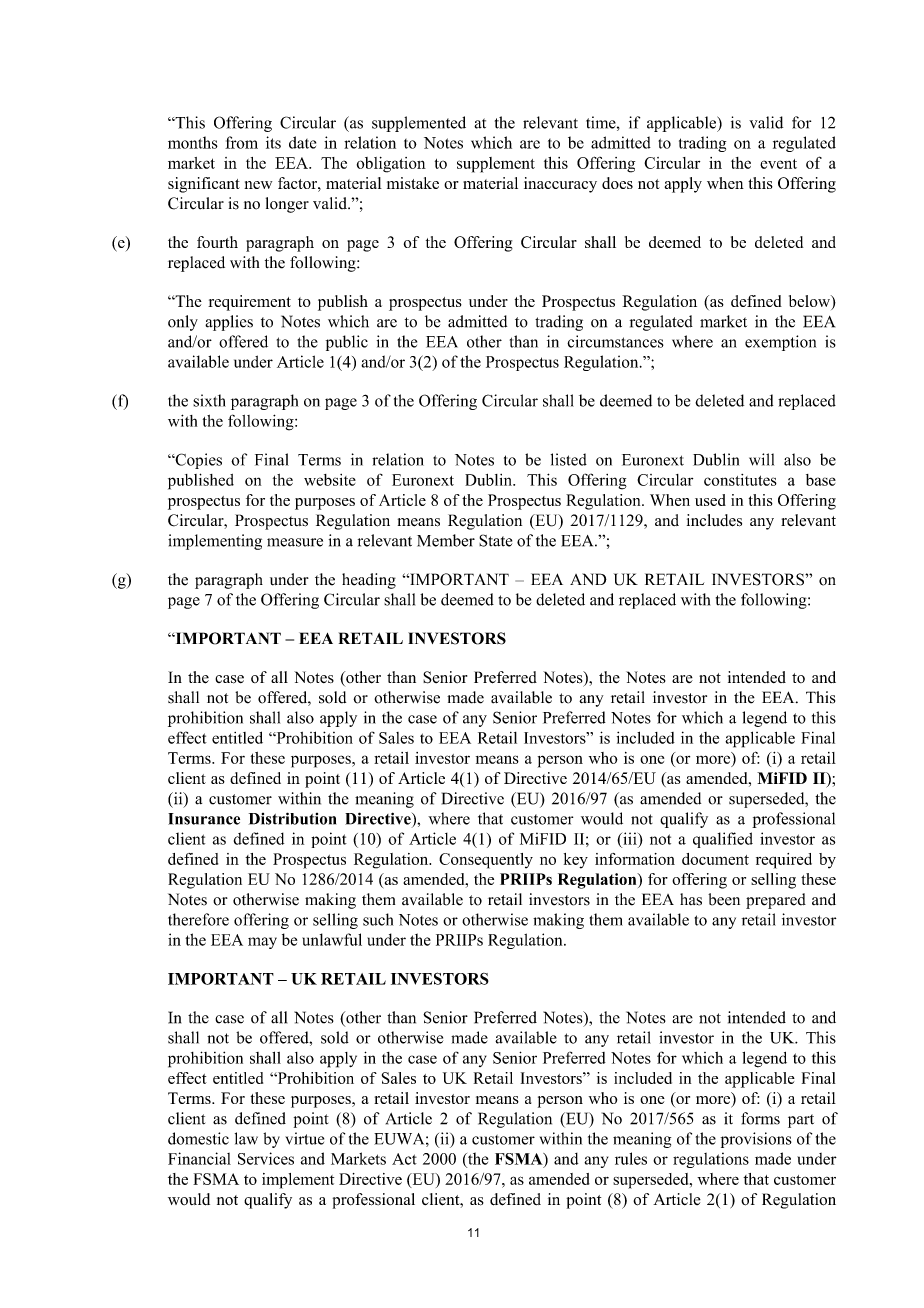 This screenshot has width=924, height=1308. What do you see at coordinates (258, 185) in the screenshot?
I see `new` at bounding box center [258, 185].
